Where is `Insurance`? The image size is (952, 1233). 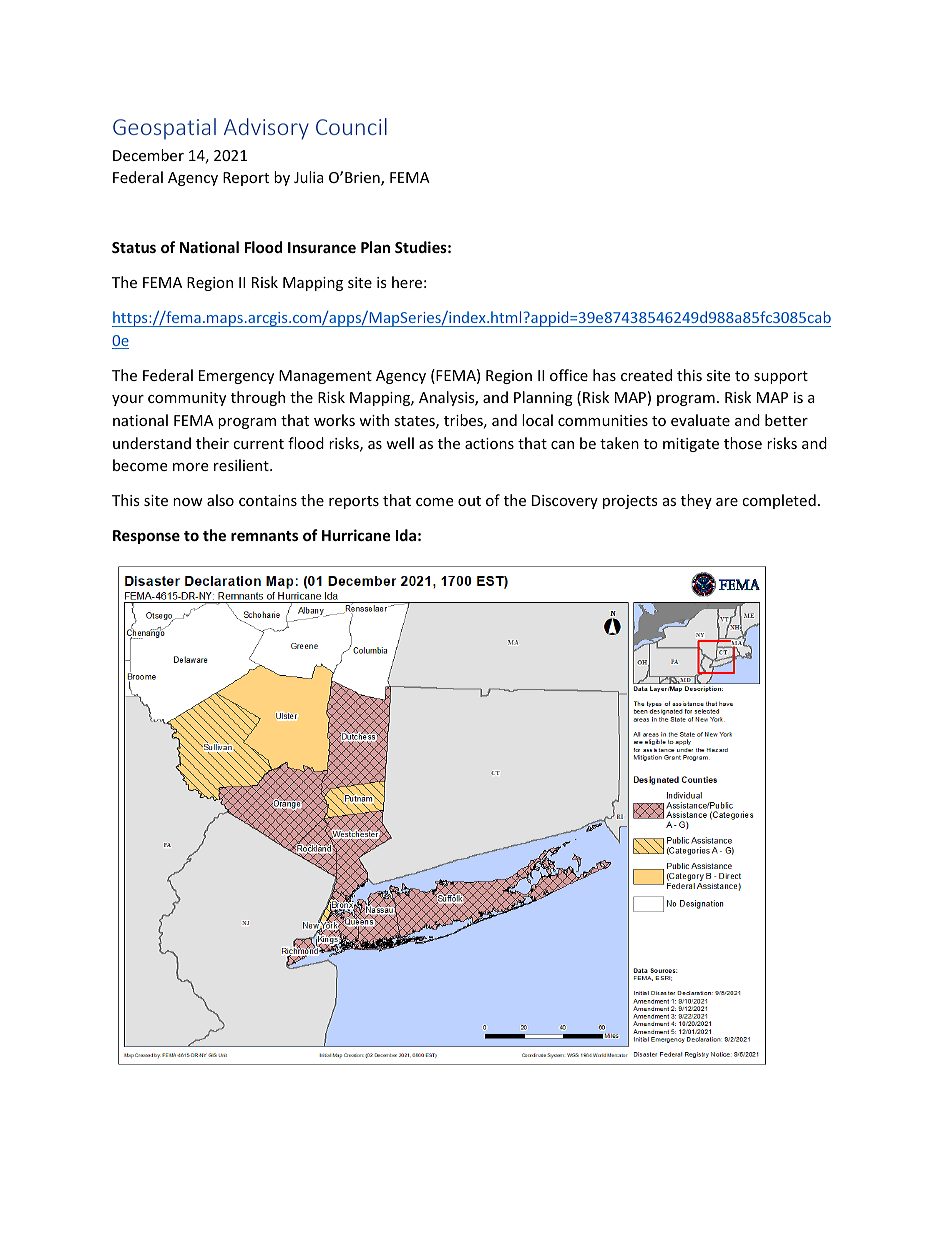
Insurance is located at coordinates (322, 247).
